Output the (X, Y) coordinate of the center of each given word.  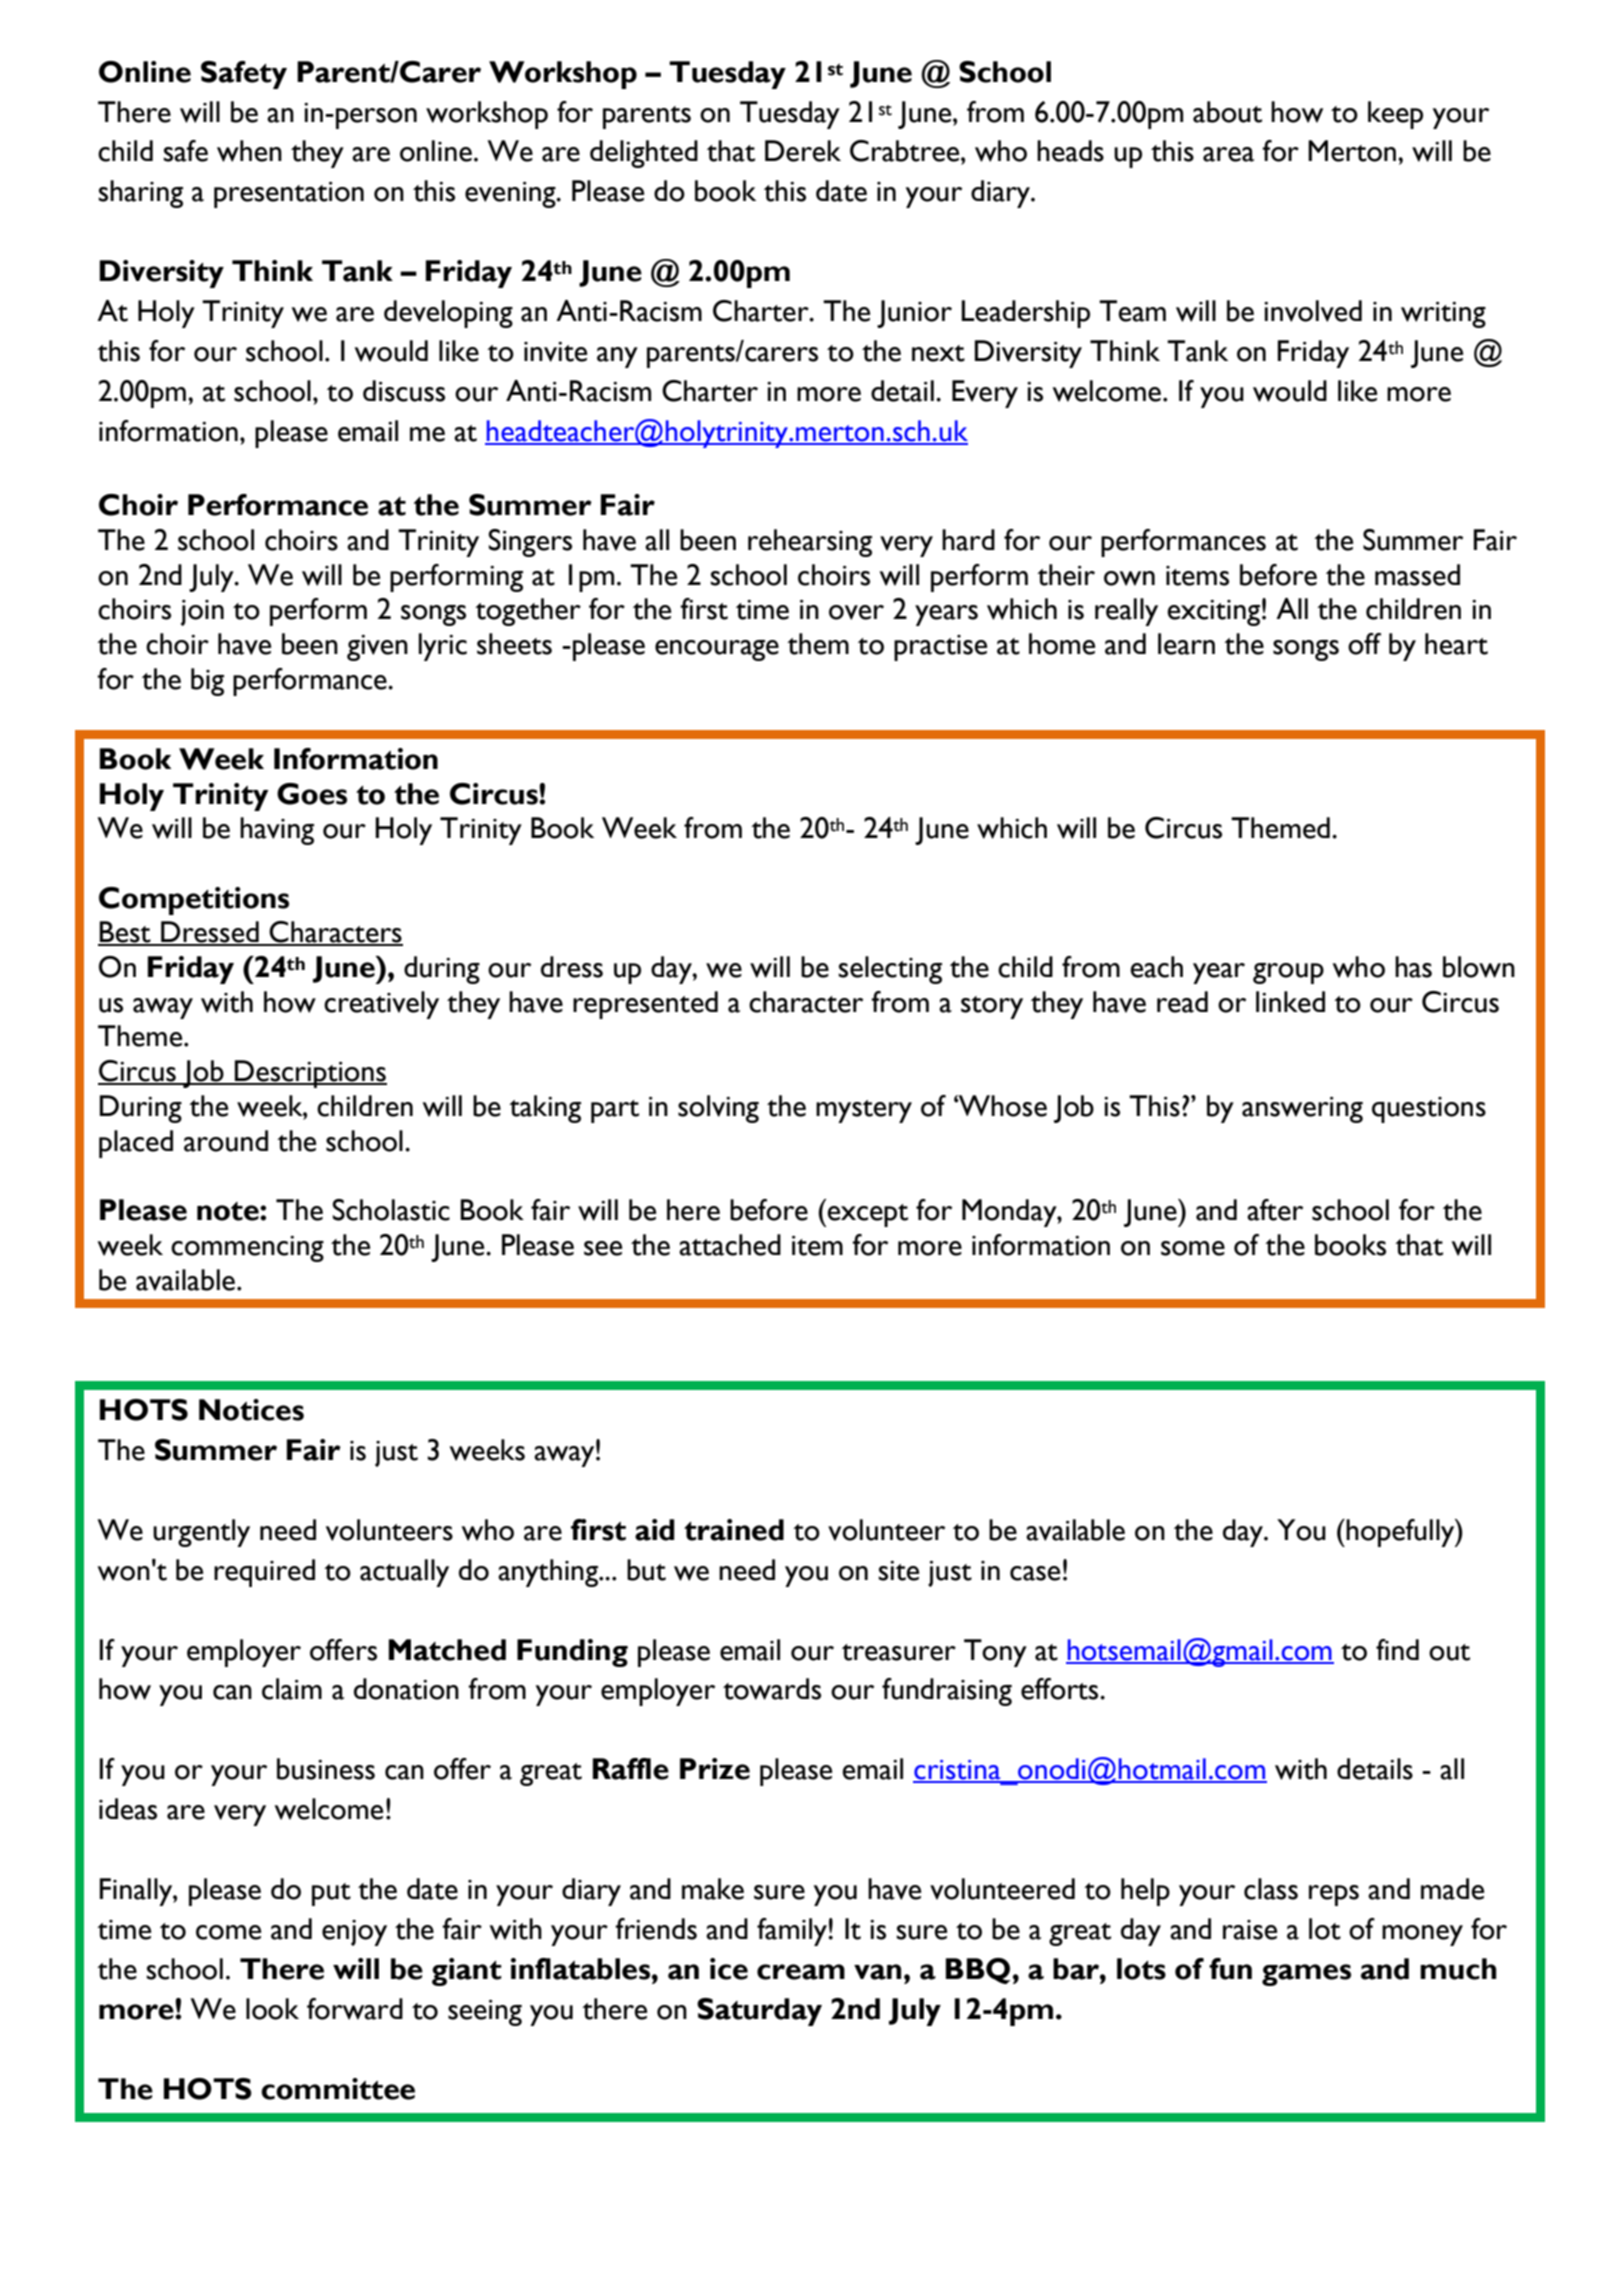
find (1397, 1649)
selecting (890, 970)
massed (1417, 575)
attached (730, 1245)
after (1275, 1210)
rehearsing (810, 543)
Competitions (194, 901)
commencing (247, 1249)
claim (292, 1689)
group (1288, 973)
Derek (803, 151)
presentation (289, 195)
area (1228, 154)
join (202, 613)
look (272, 2009)
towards (772, 1689)
